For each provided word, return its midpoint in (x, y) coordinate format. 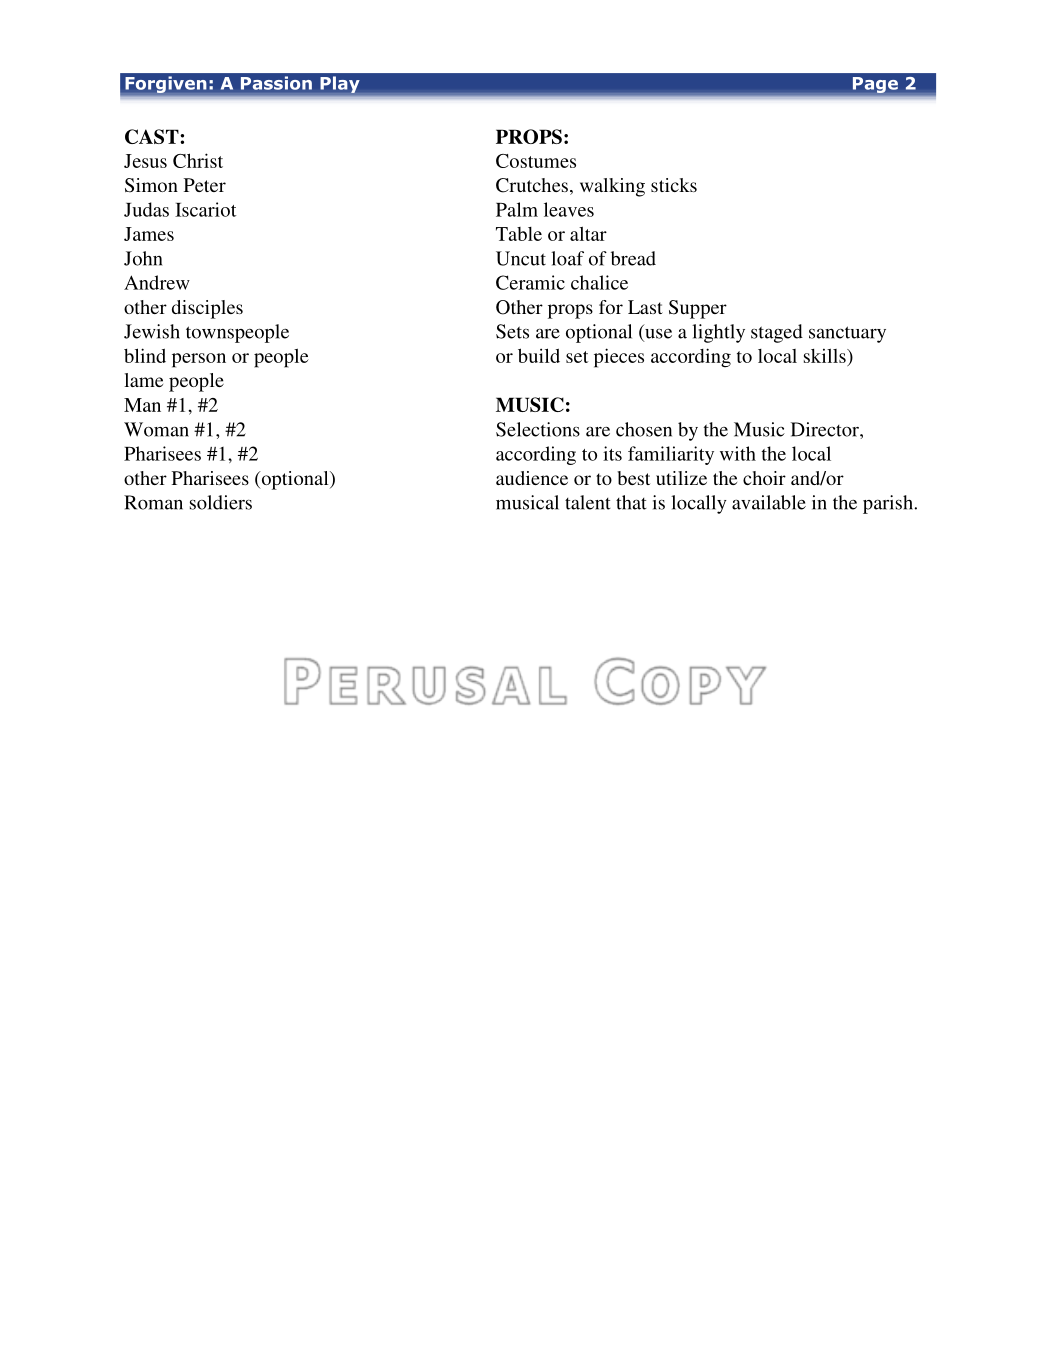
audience (532, 478)
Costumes (536, 161)
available (769, 502)
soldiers (221, 502)
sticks (674, 185)
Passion (276, 83)
